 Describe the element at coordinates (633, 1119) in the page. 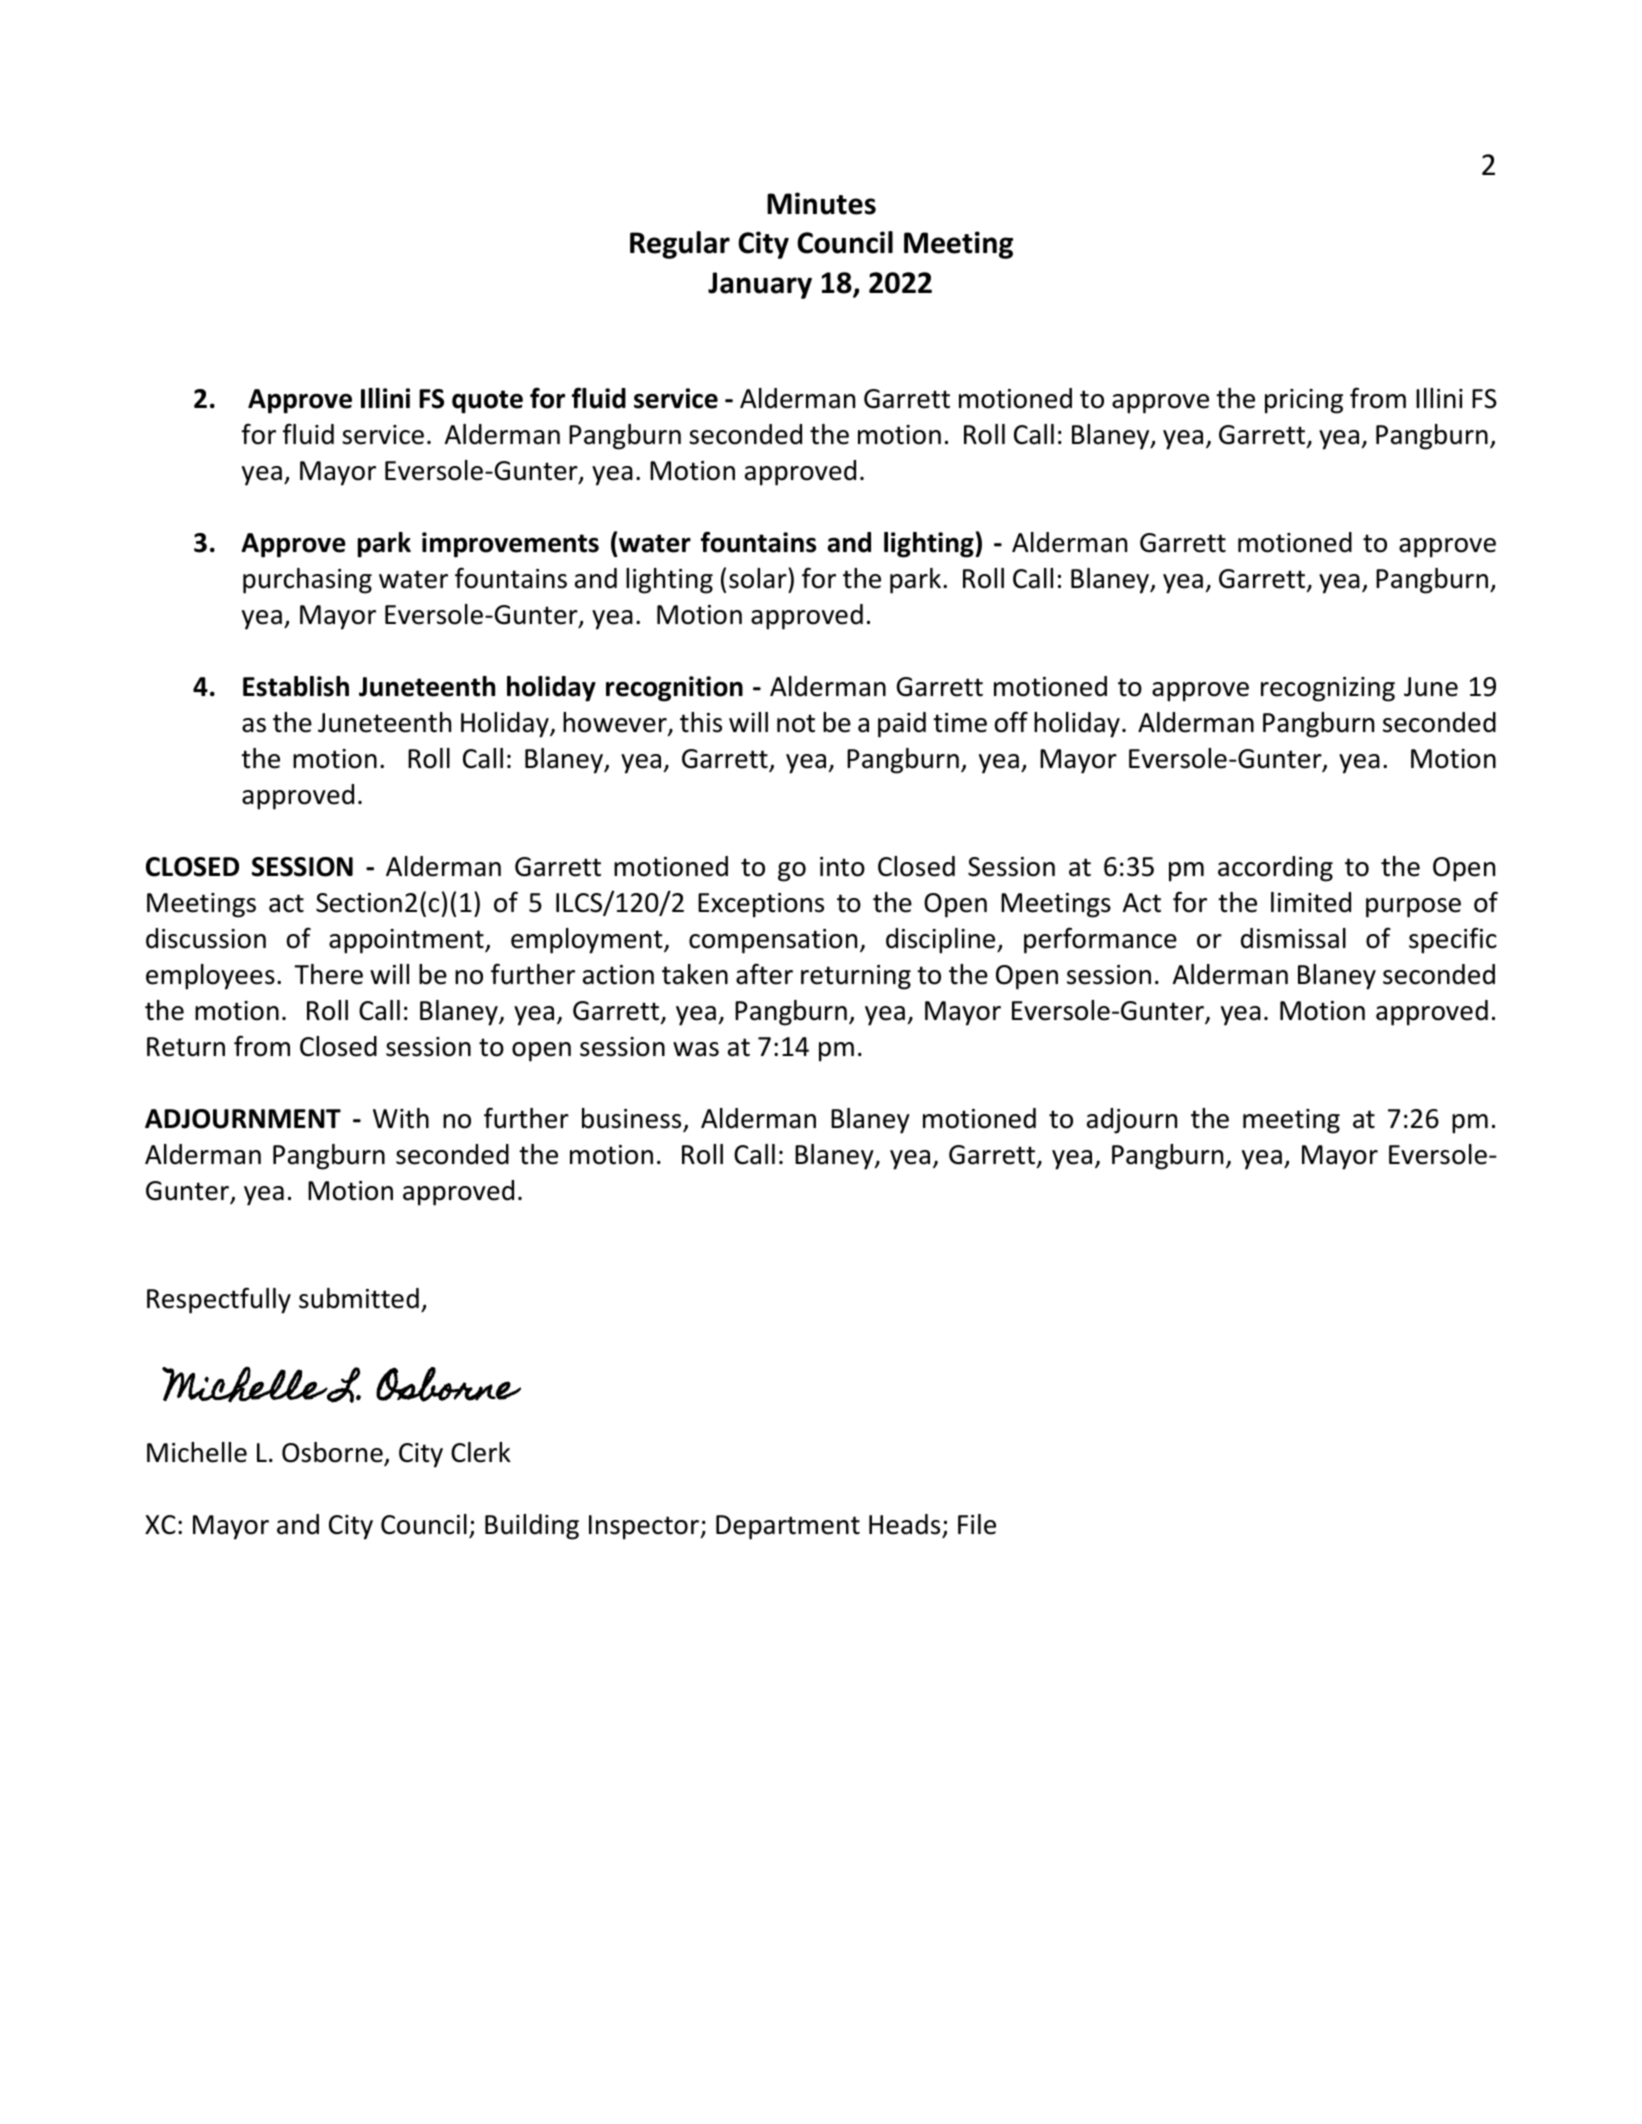

I see `business` at that location.
